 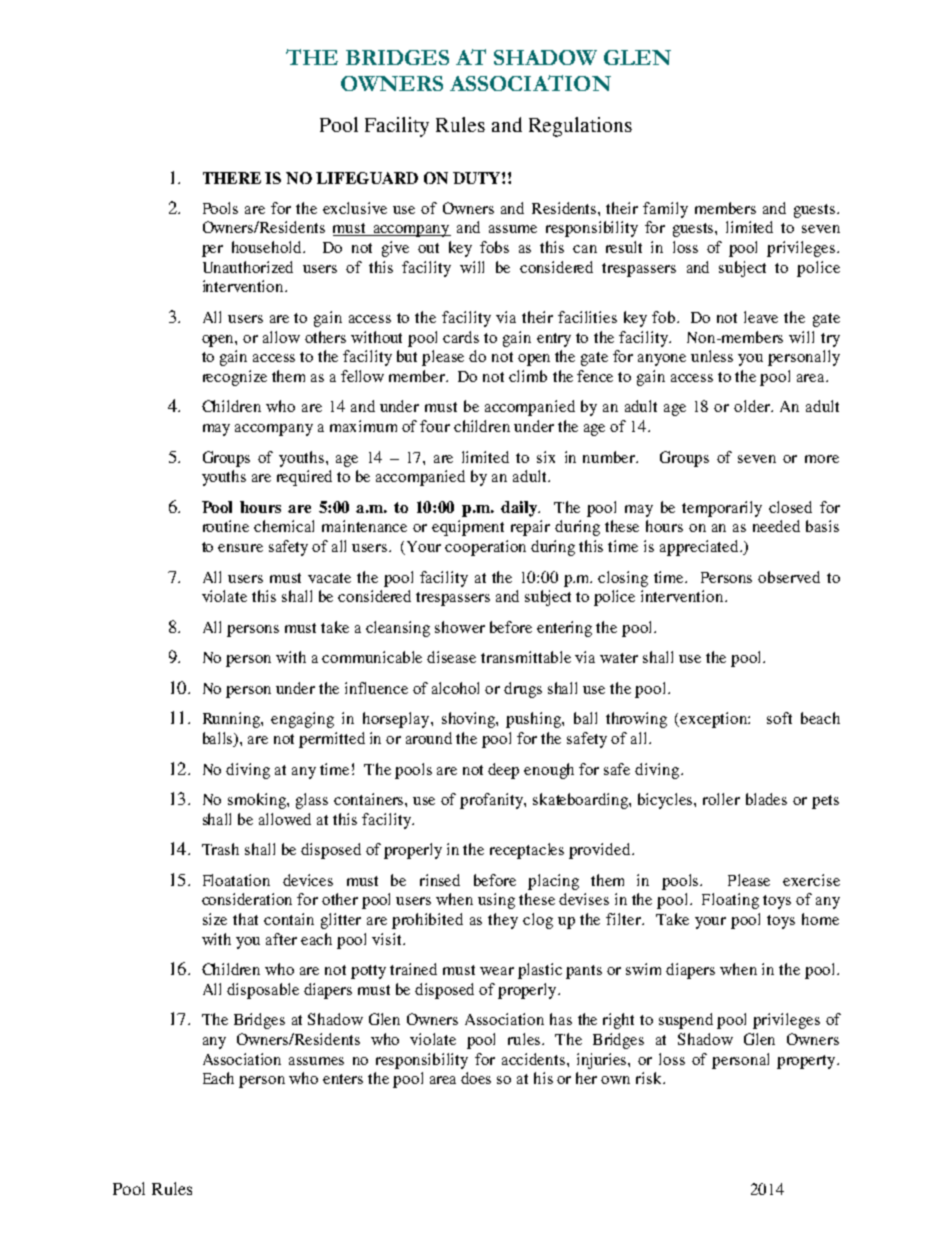 What do you see at coordinates (807, 1062) in the image?
I see `property` at bounding box center [807, 1062].
